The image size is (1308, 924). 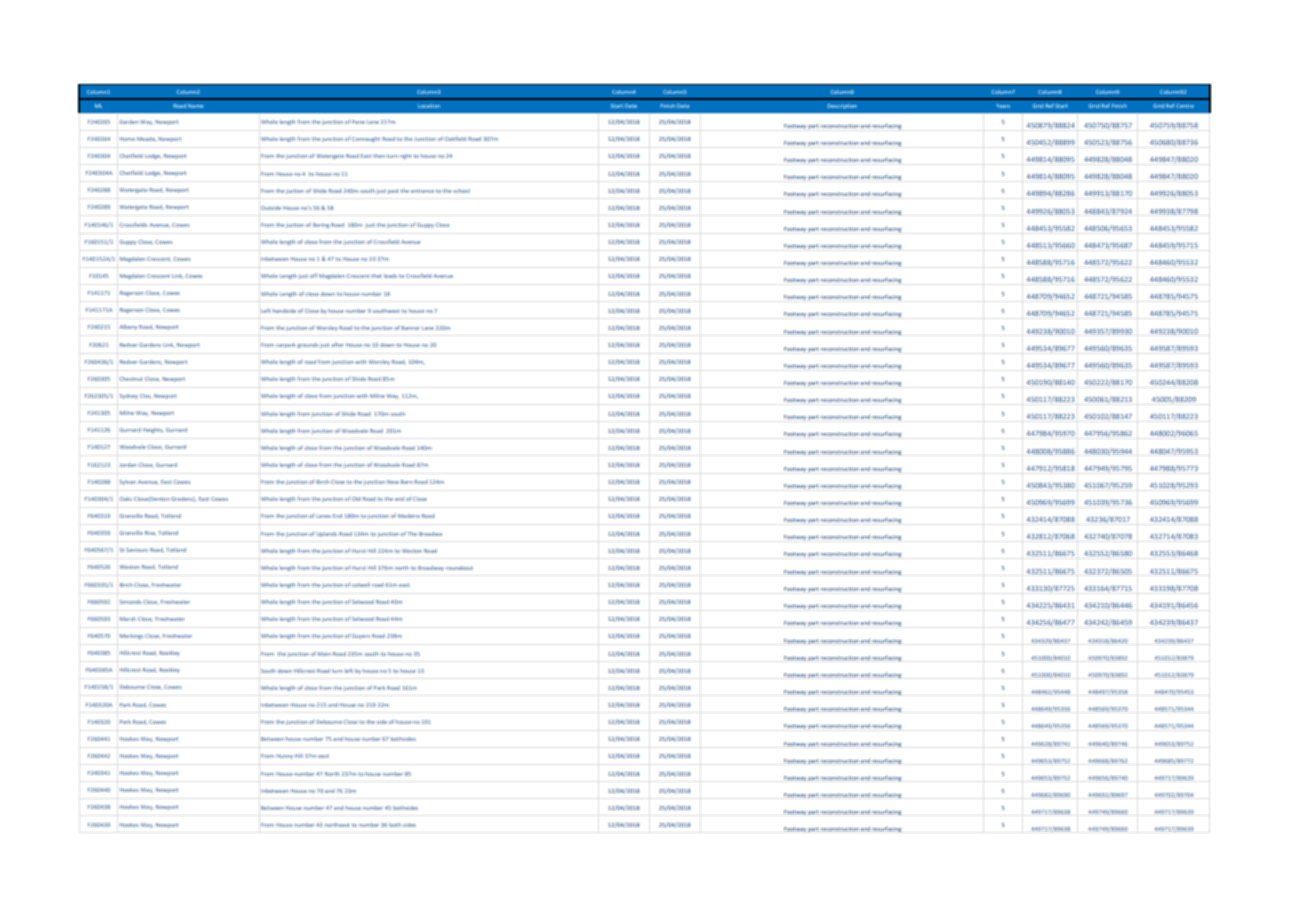 I want to click on Years, so click(x=1003, y=106).
